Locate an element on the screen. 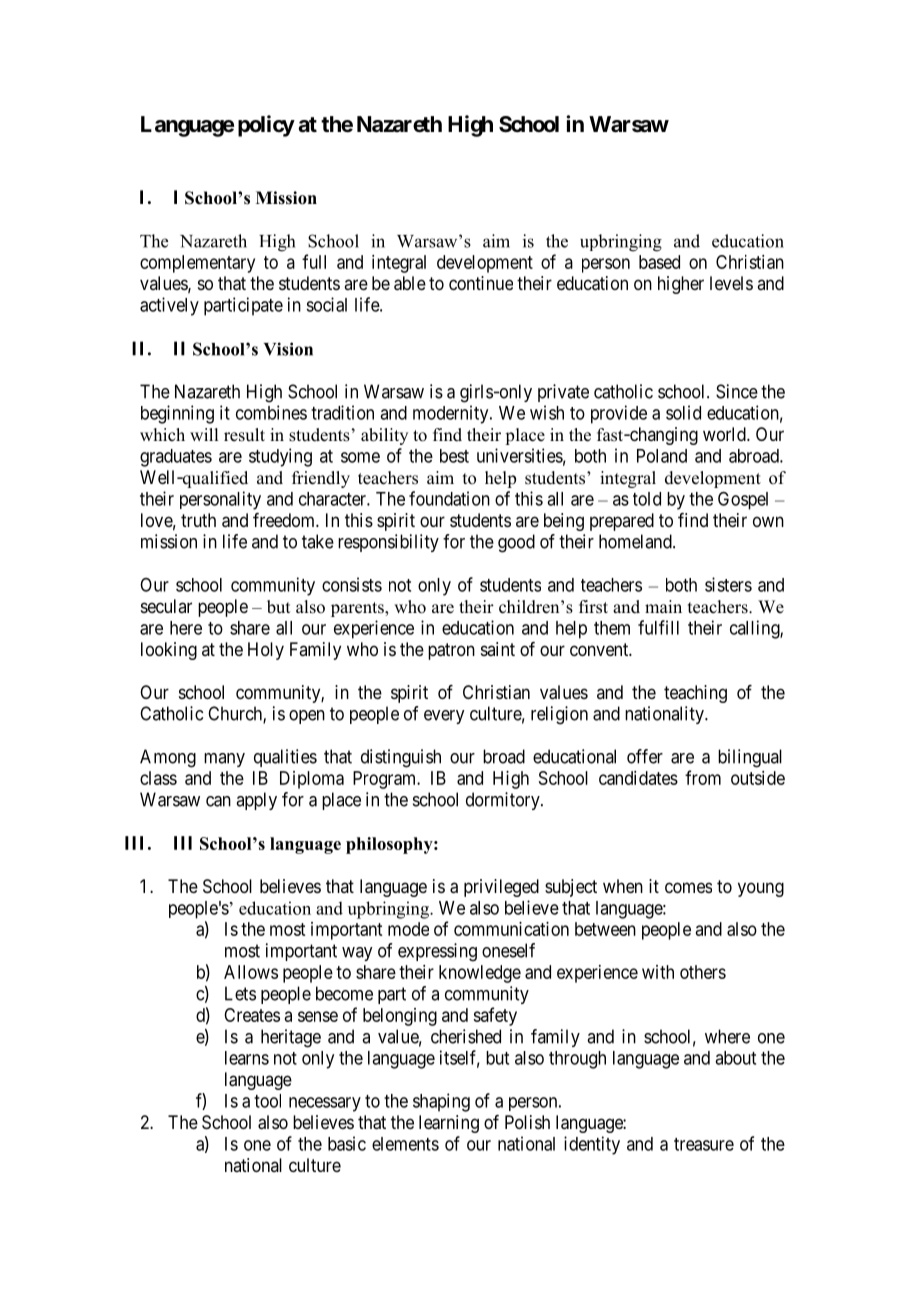 The height and width of the screenshot is (1309, 924). based is located at coordinates (659, 262).
